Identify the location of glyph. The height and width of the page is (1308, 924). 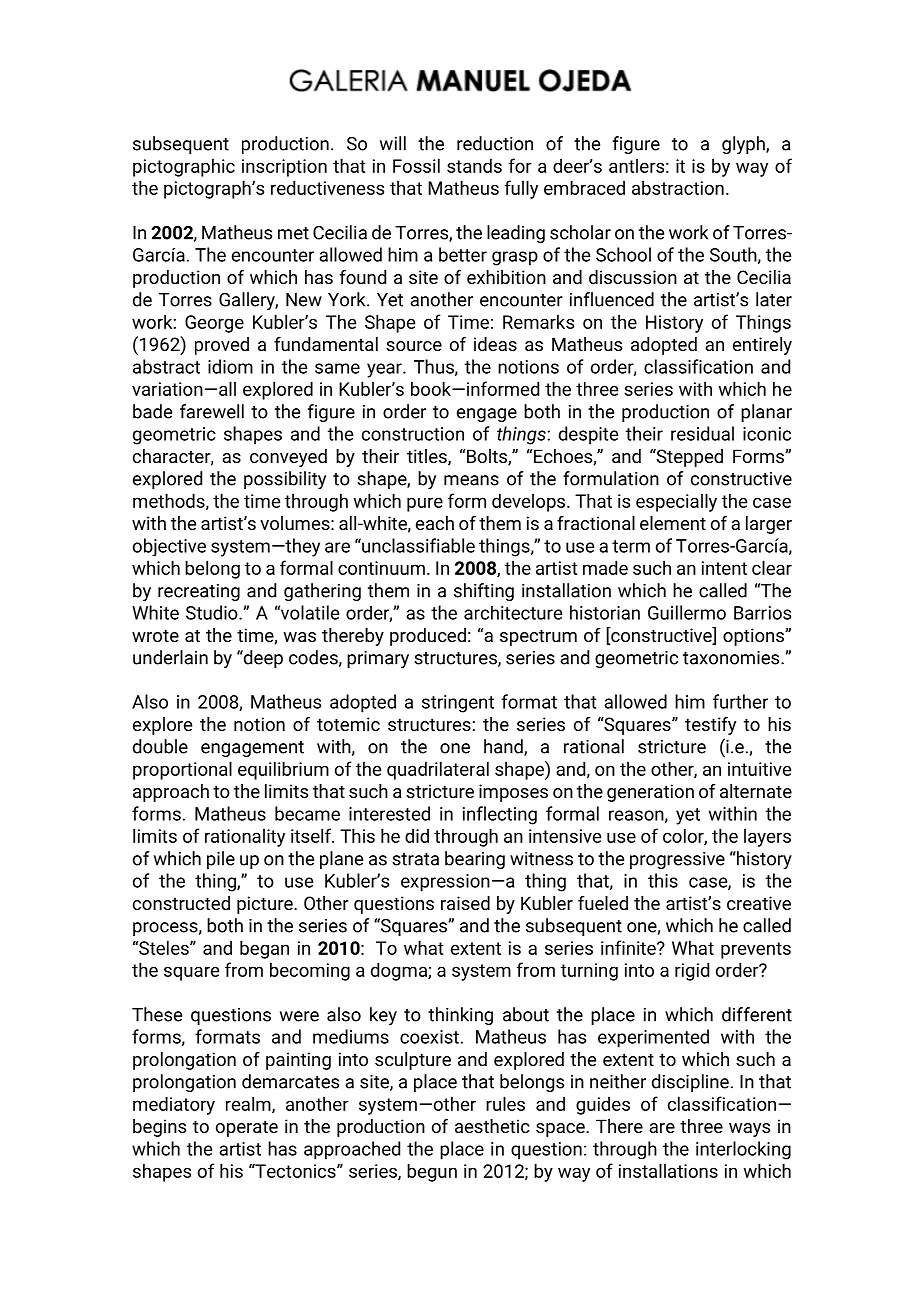
(744, 145).
